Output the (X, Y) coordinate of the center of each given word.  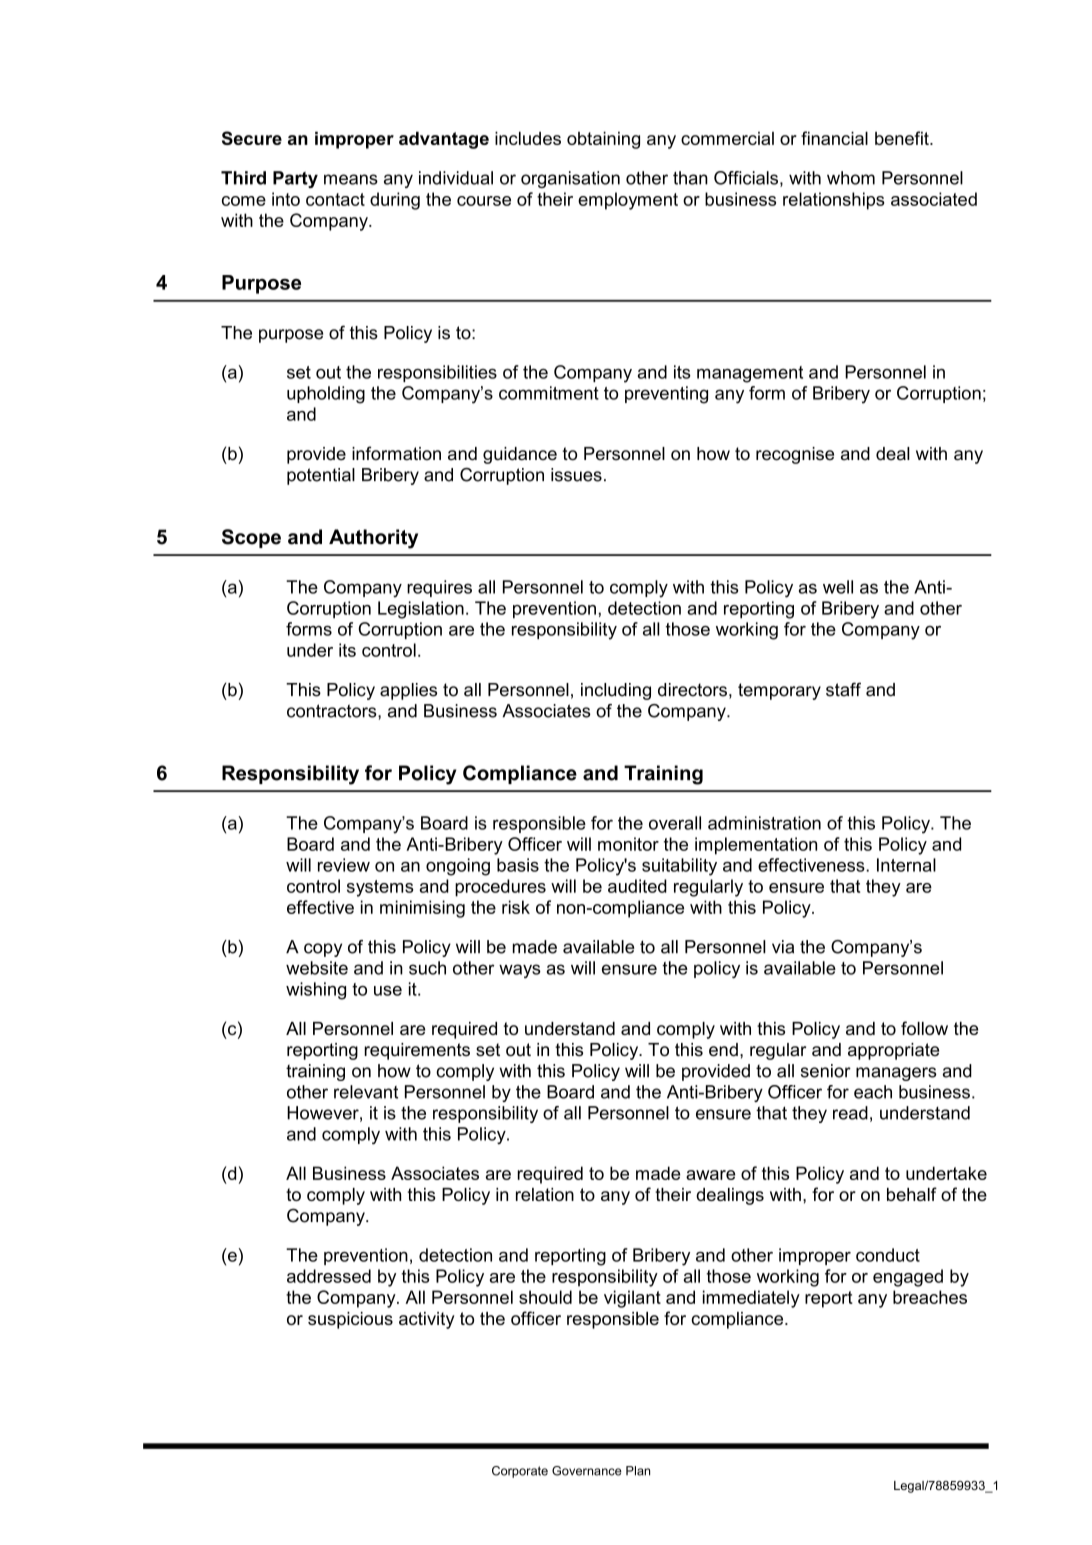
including (616, 691)
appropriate (893, 1051)
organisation (570, 179)
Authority (373, 539)
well (838, 587)
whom (851, 178)
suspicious (350, 1320)
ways (520, 971)
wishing (316, 991)
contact (335, 199)
